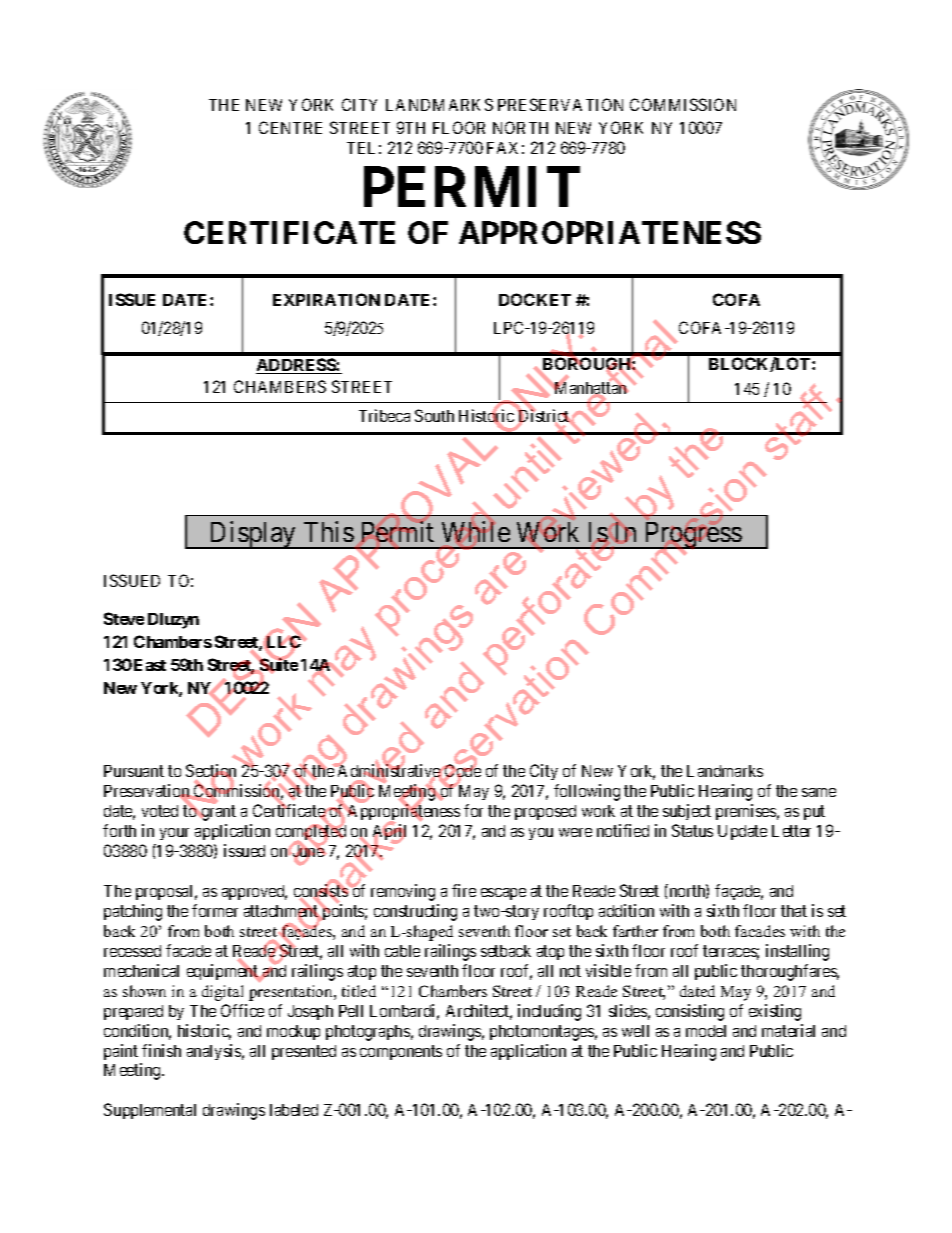  Describe the element at coordinates (819, 792) in the screenshot. I see `same` at that location.
